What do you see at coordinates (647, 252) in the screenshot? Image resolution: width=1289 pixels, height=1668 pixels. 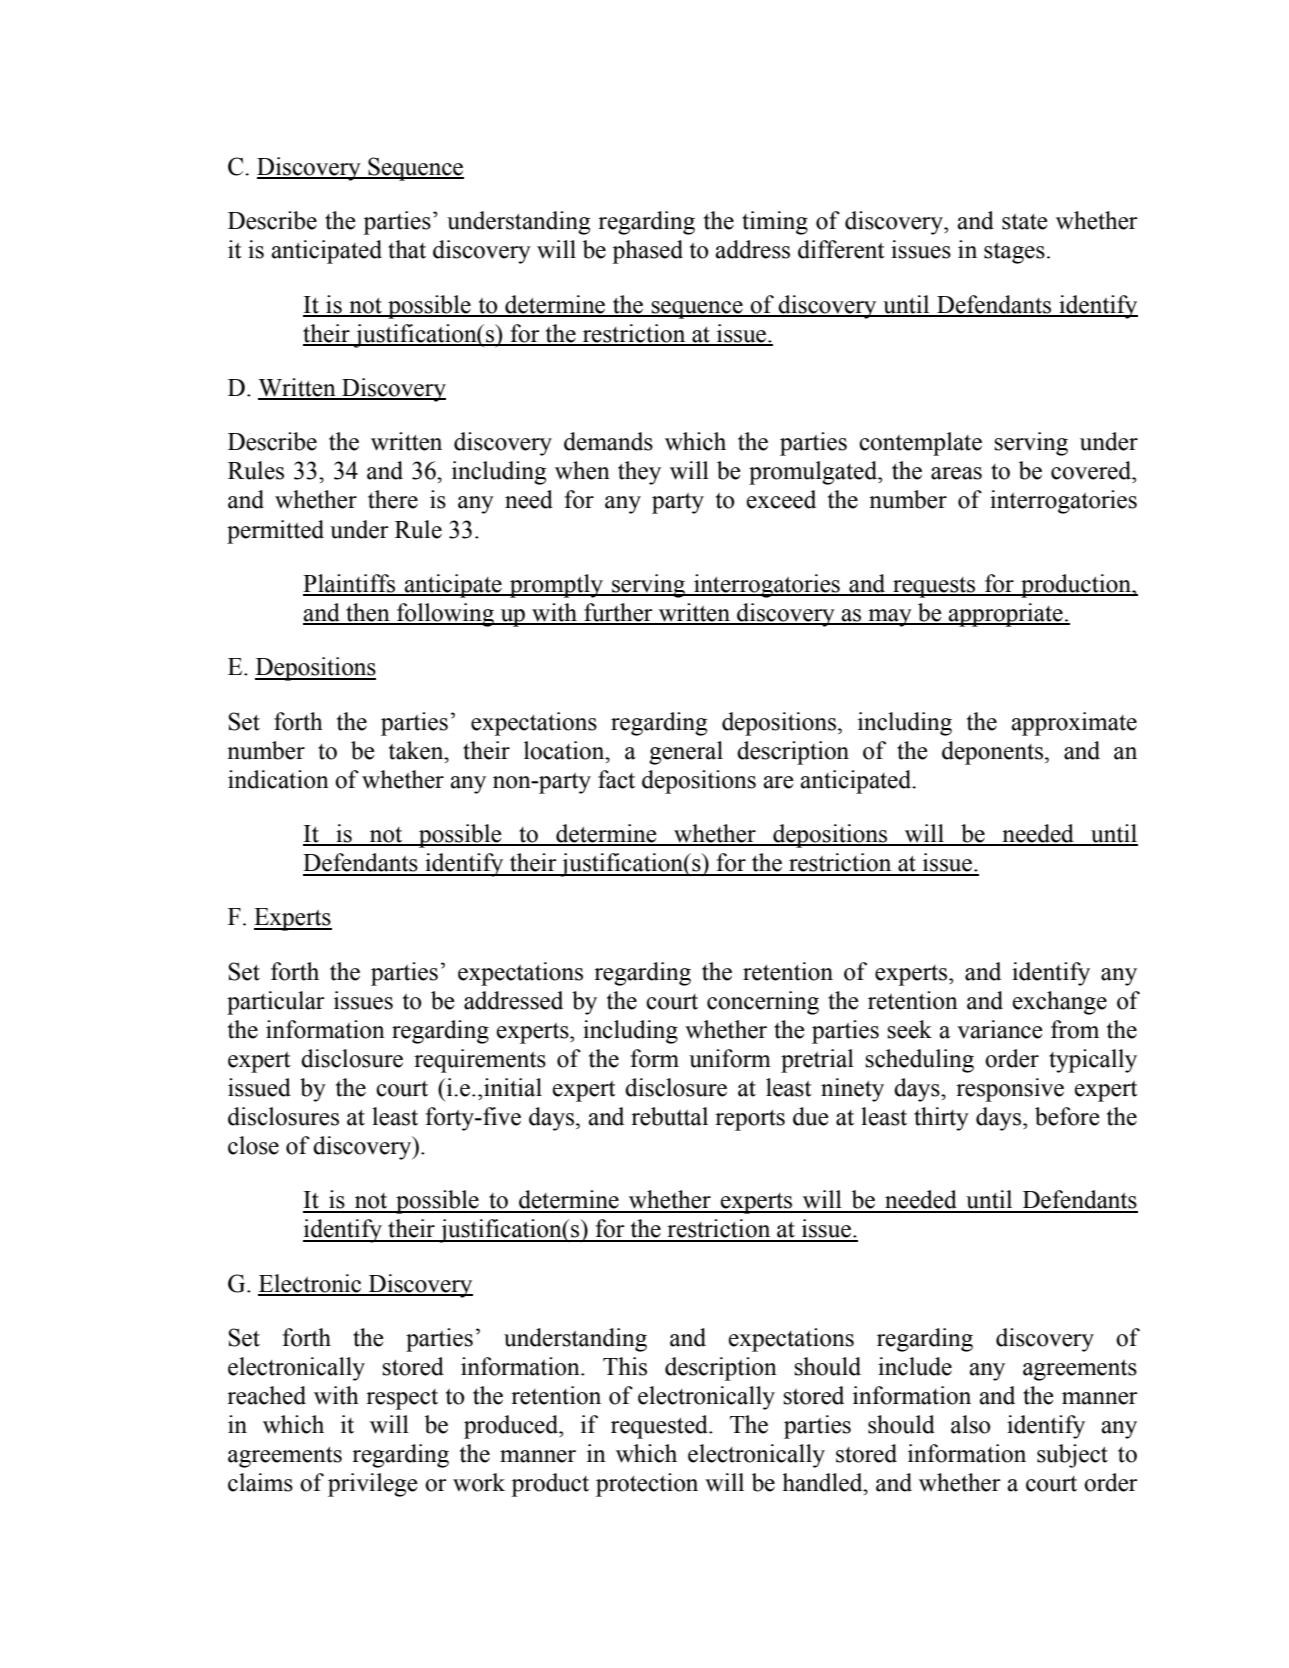 I see `phased` at bounding box center [647, 252].
